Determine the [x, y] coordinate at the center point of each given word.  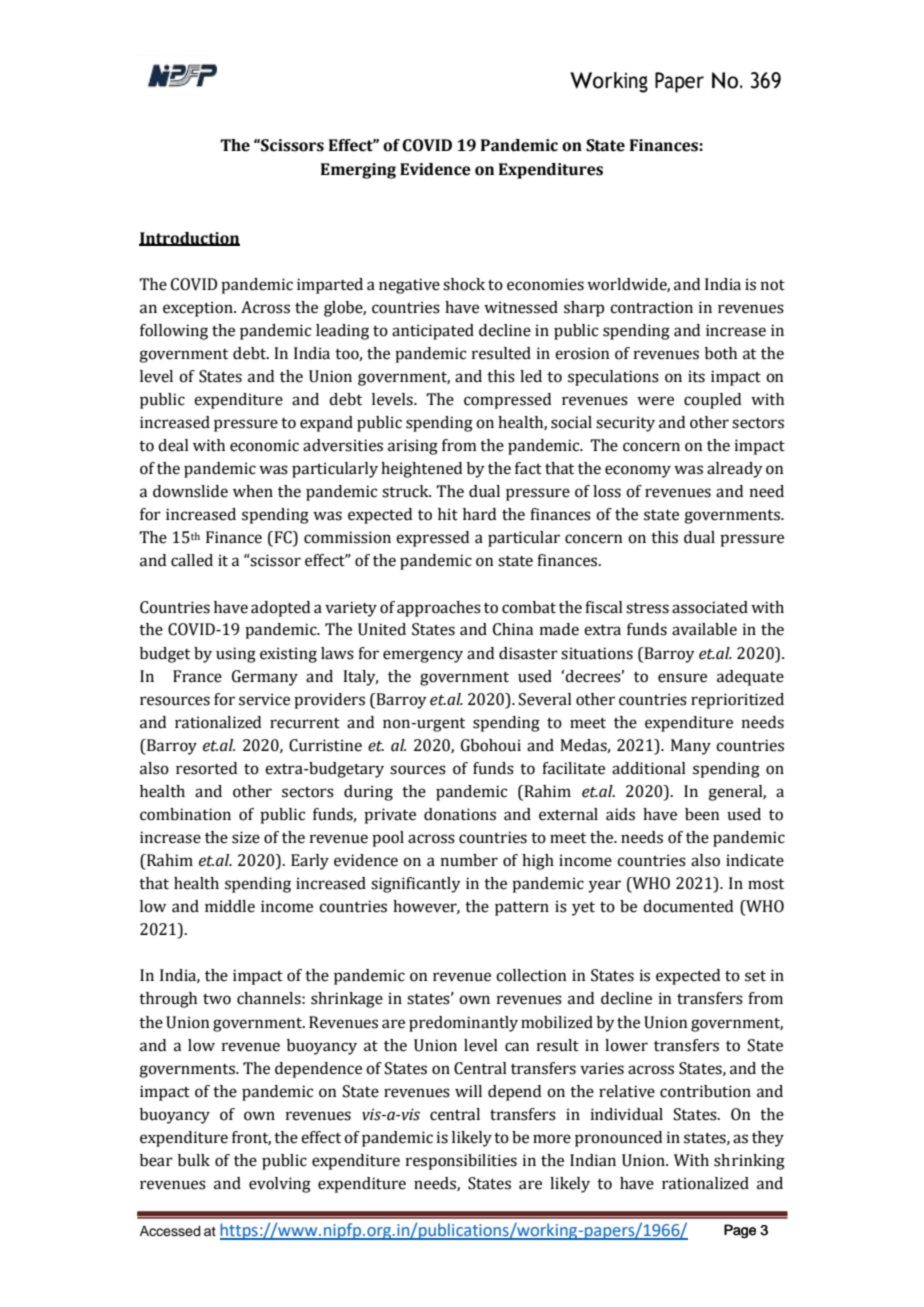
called [192, 560]
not [773, 285]
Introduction [189, 239]
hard [479, 514]
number [469, 860]
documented [688, 906]
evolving [280, 1185]
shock [464, 284]
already [735, 470]
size [246, 837]
